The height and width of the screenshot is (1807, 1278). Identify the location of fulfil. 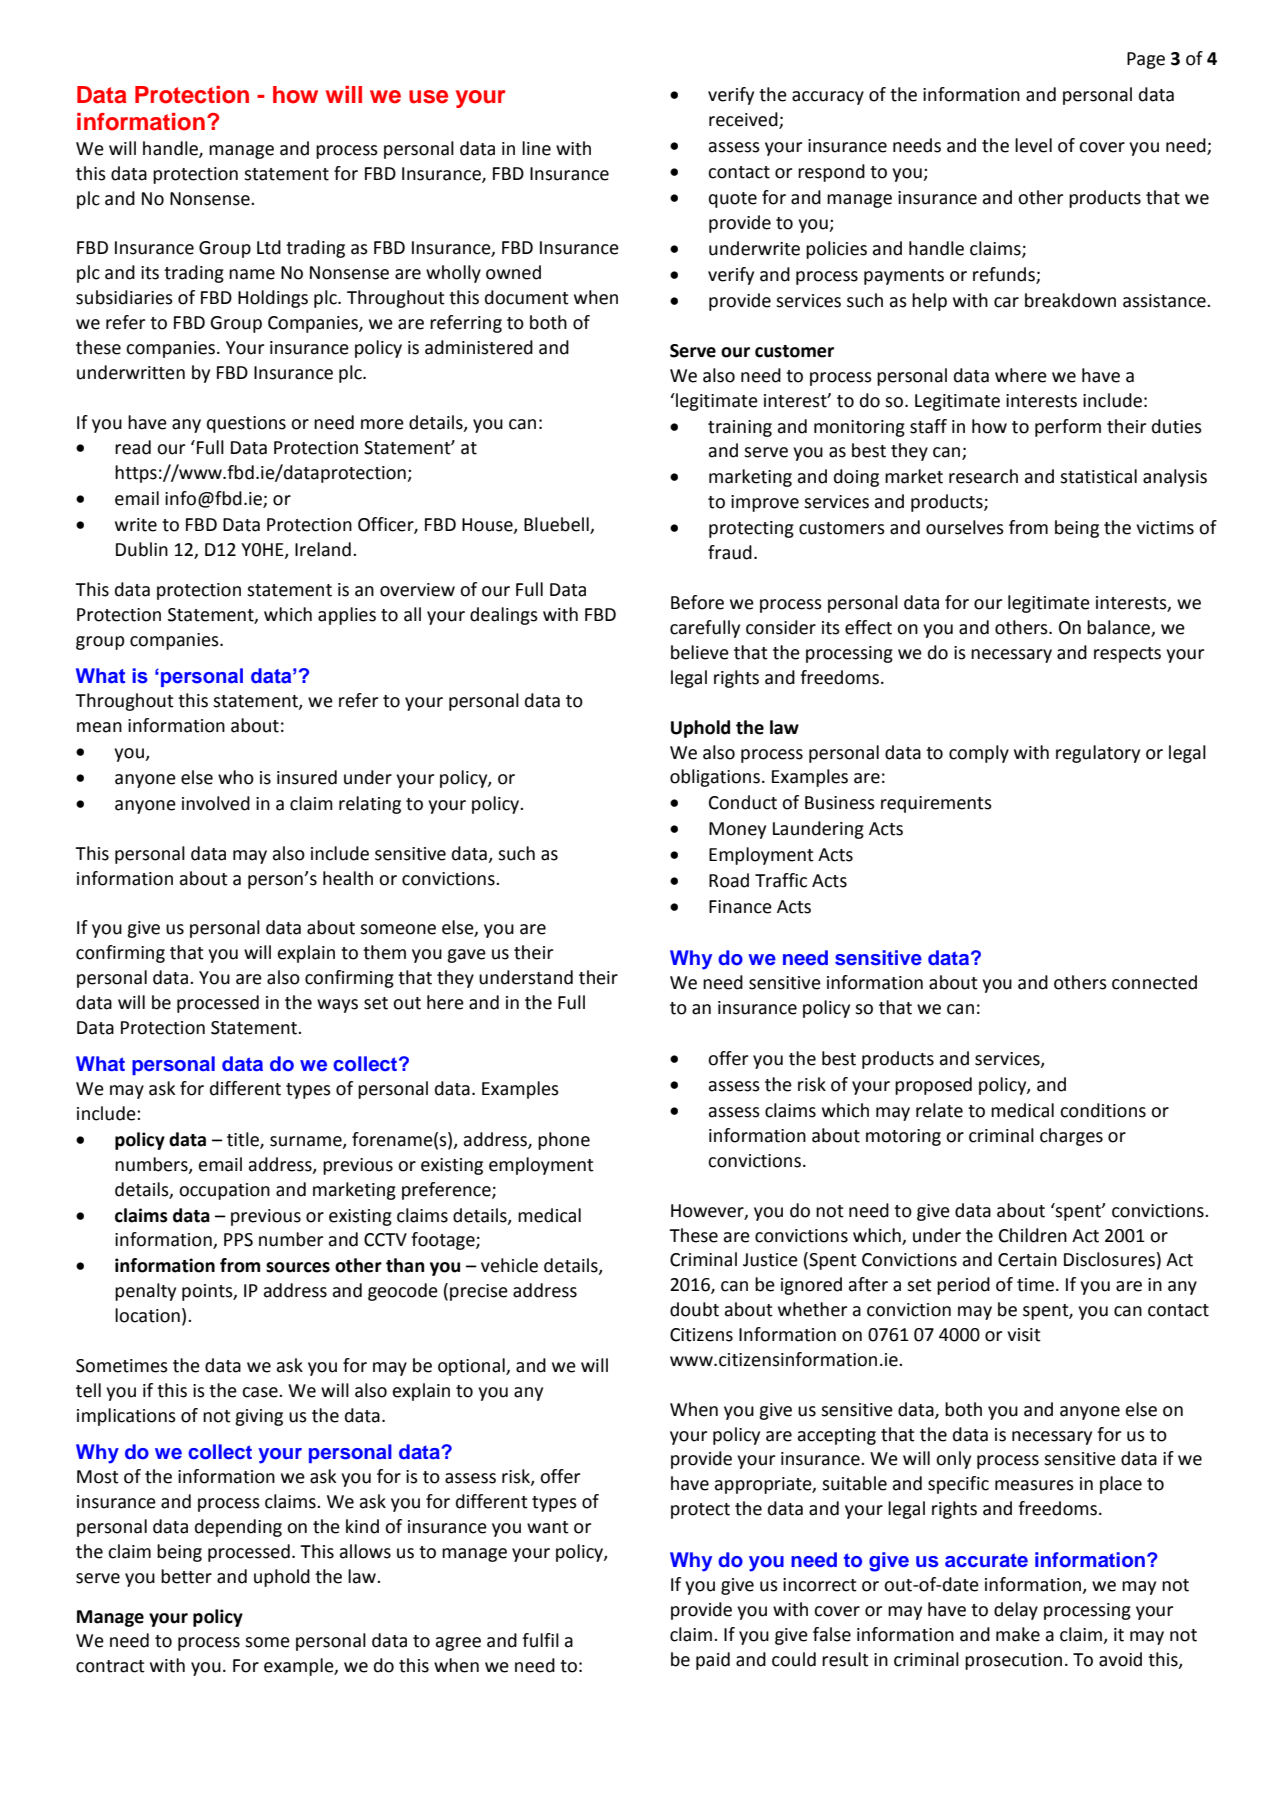
(540, 1640).
